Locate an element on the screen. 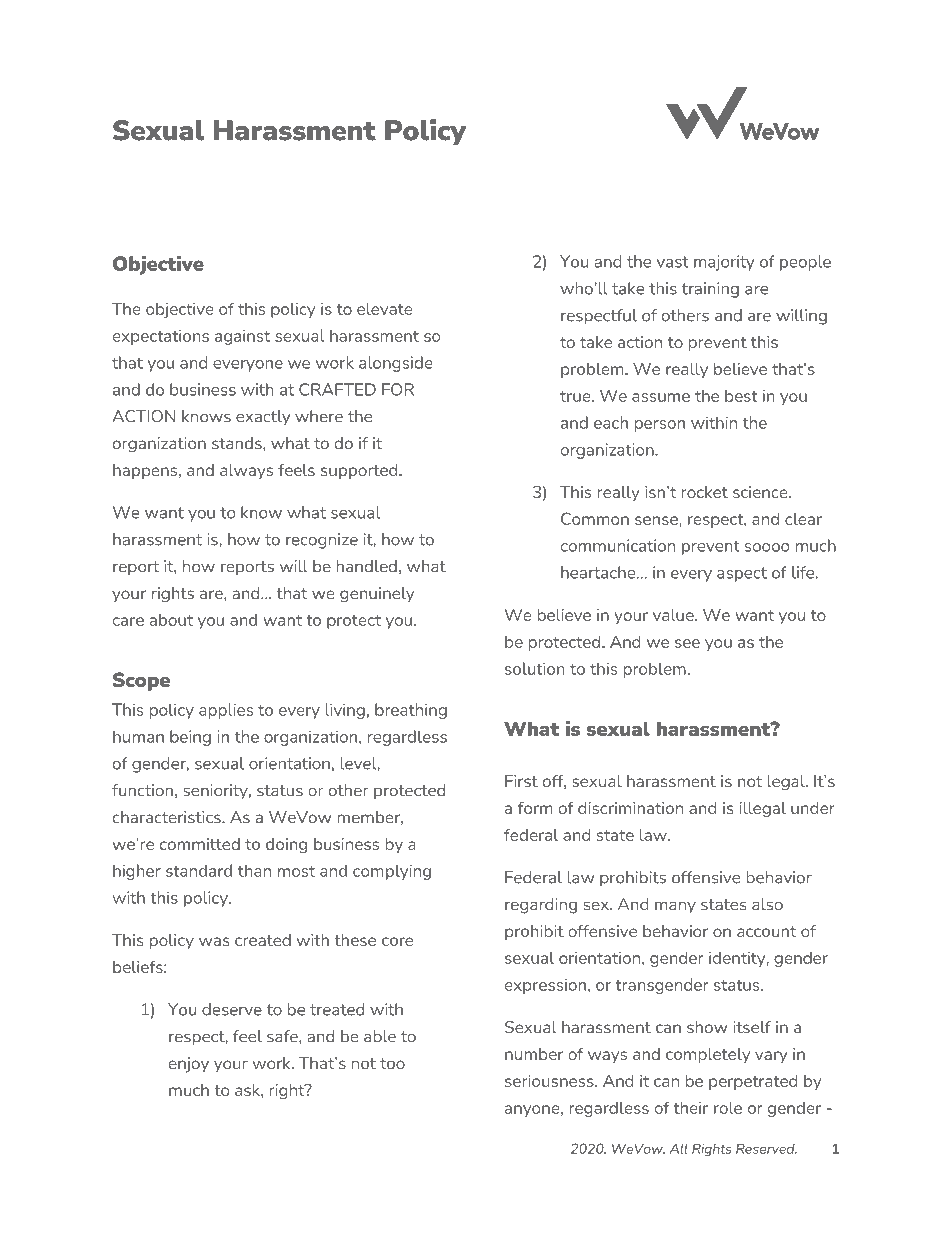 The image size is (952, 1233). applies is located at coordinates (226, 711).
